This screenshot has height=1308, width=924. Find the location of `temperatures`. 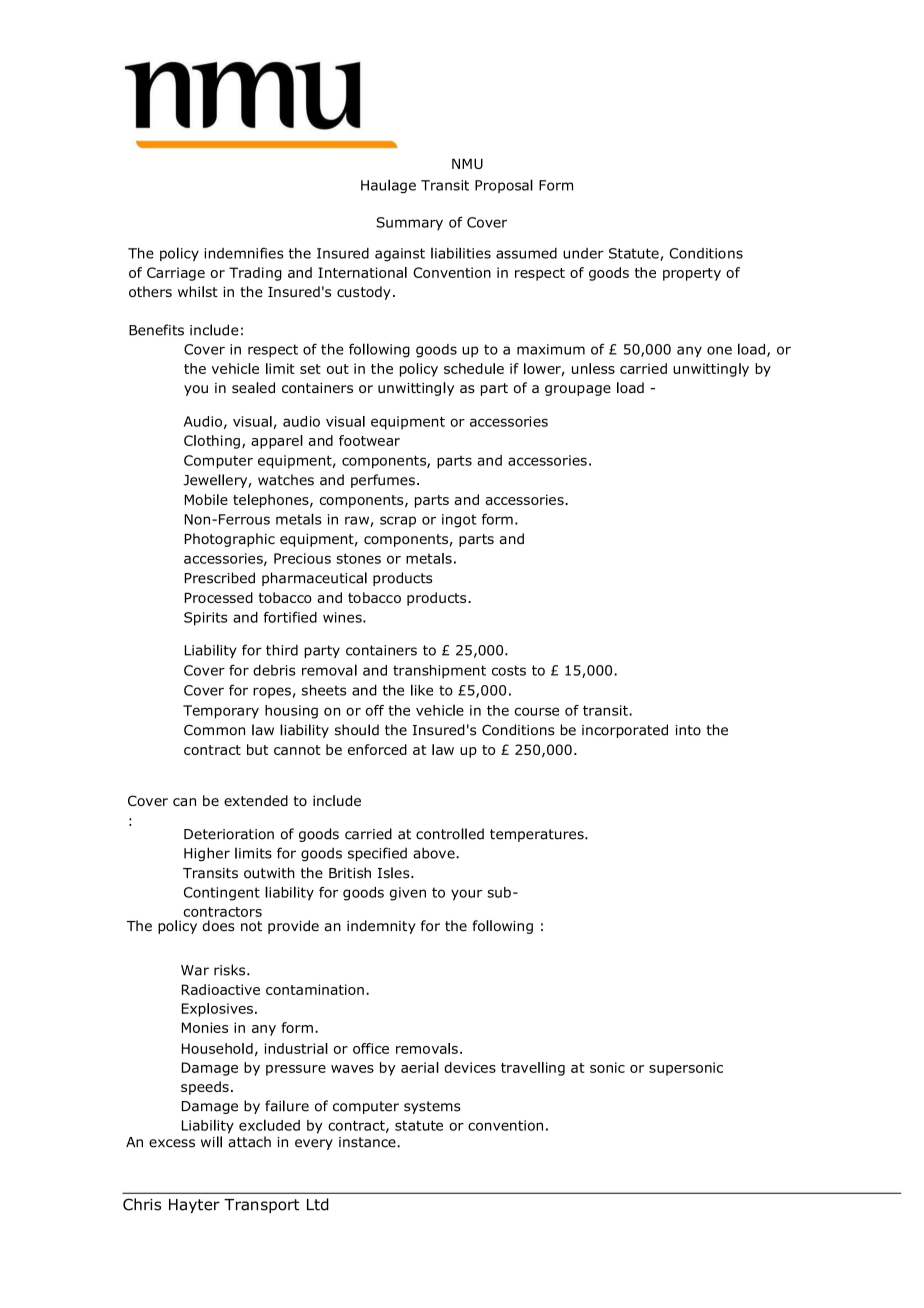

temperatures is located at coordinates (538, 835).
